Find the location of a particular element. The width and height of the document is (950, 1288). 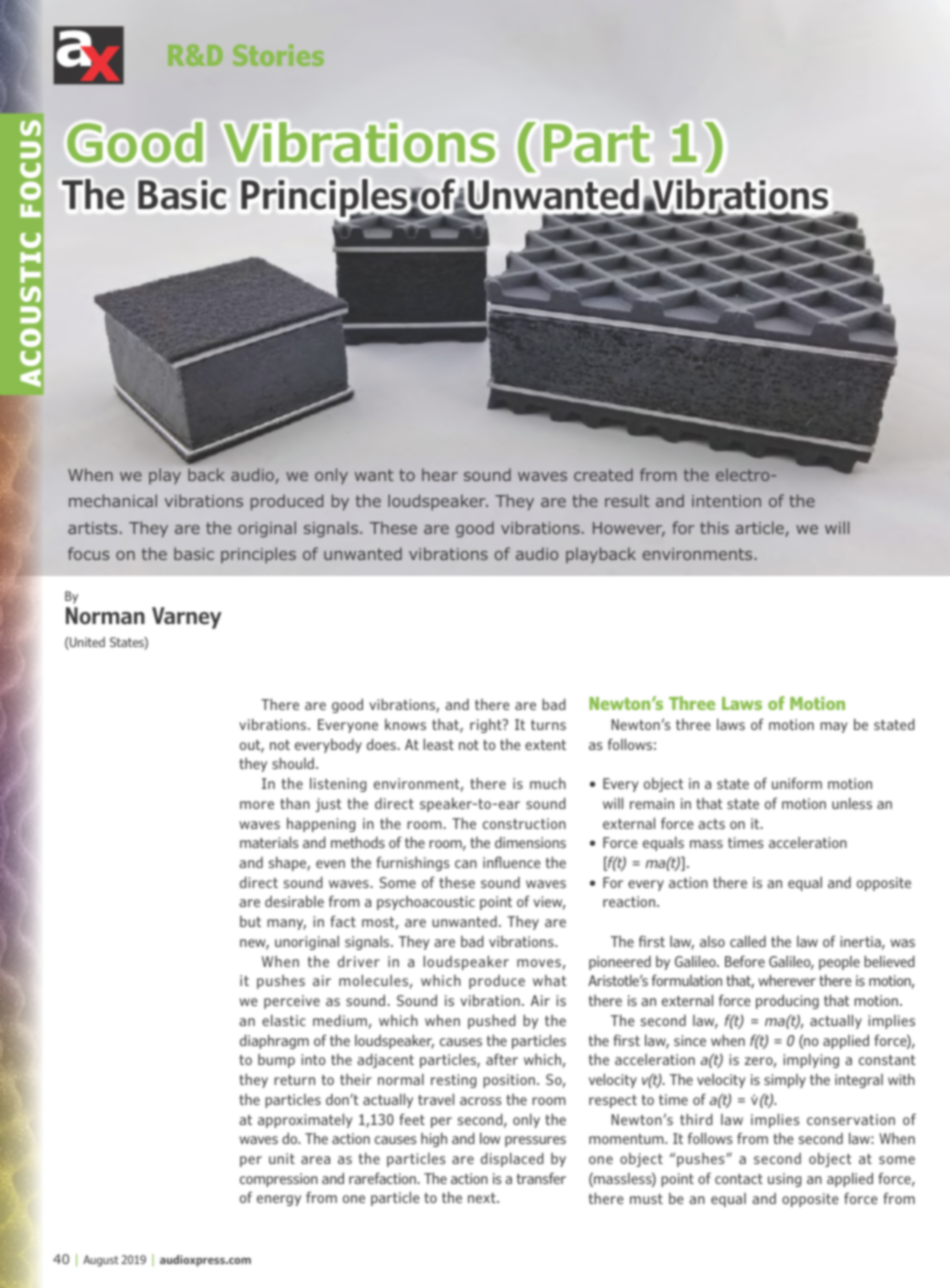

result is located at coordinates (627, 500).
